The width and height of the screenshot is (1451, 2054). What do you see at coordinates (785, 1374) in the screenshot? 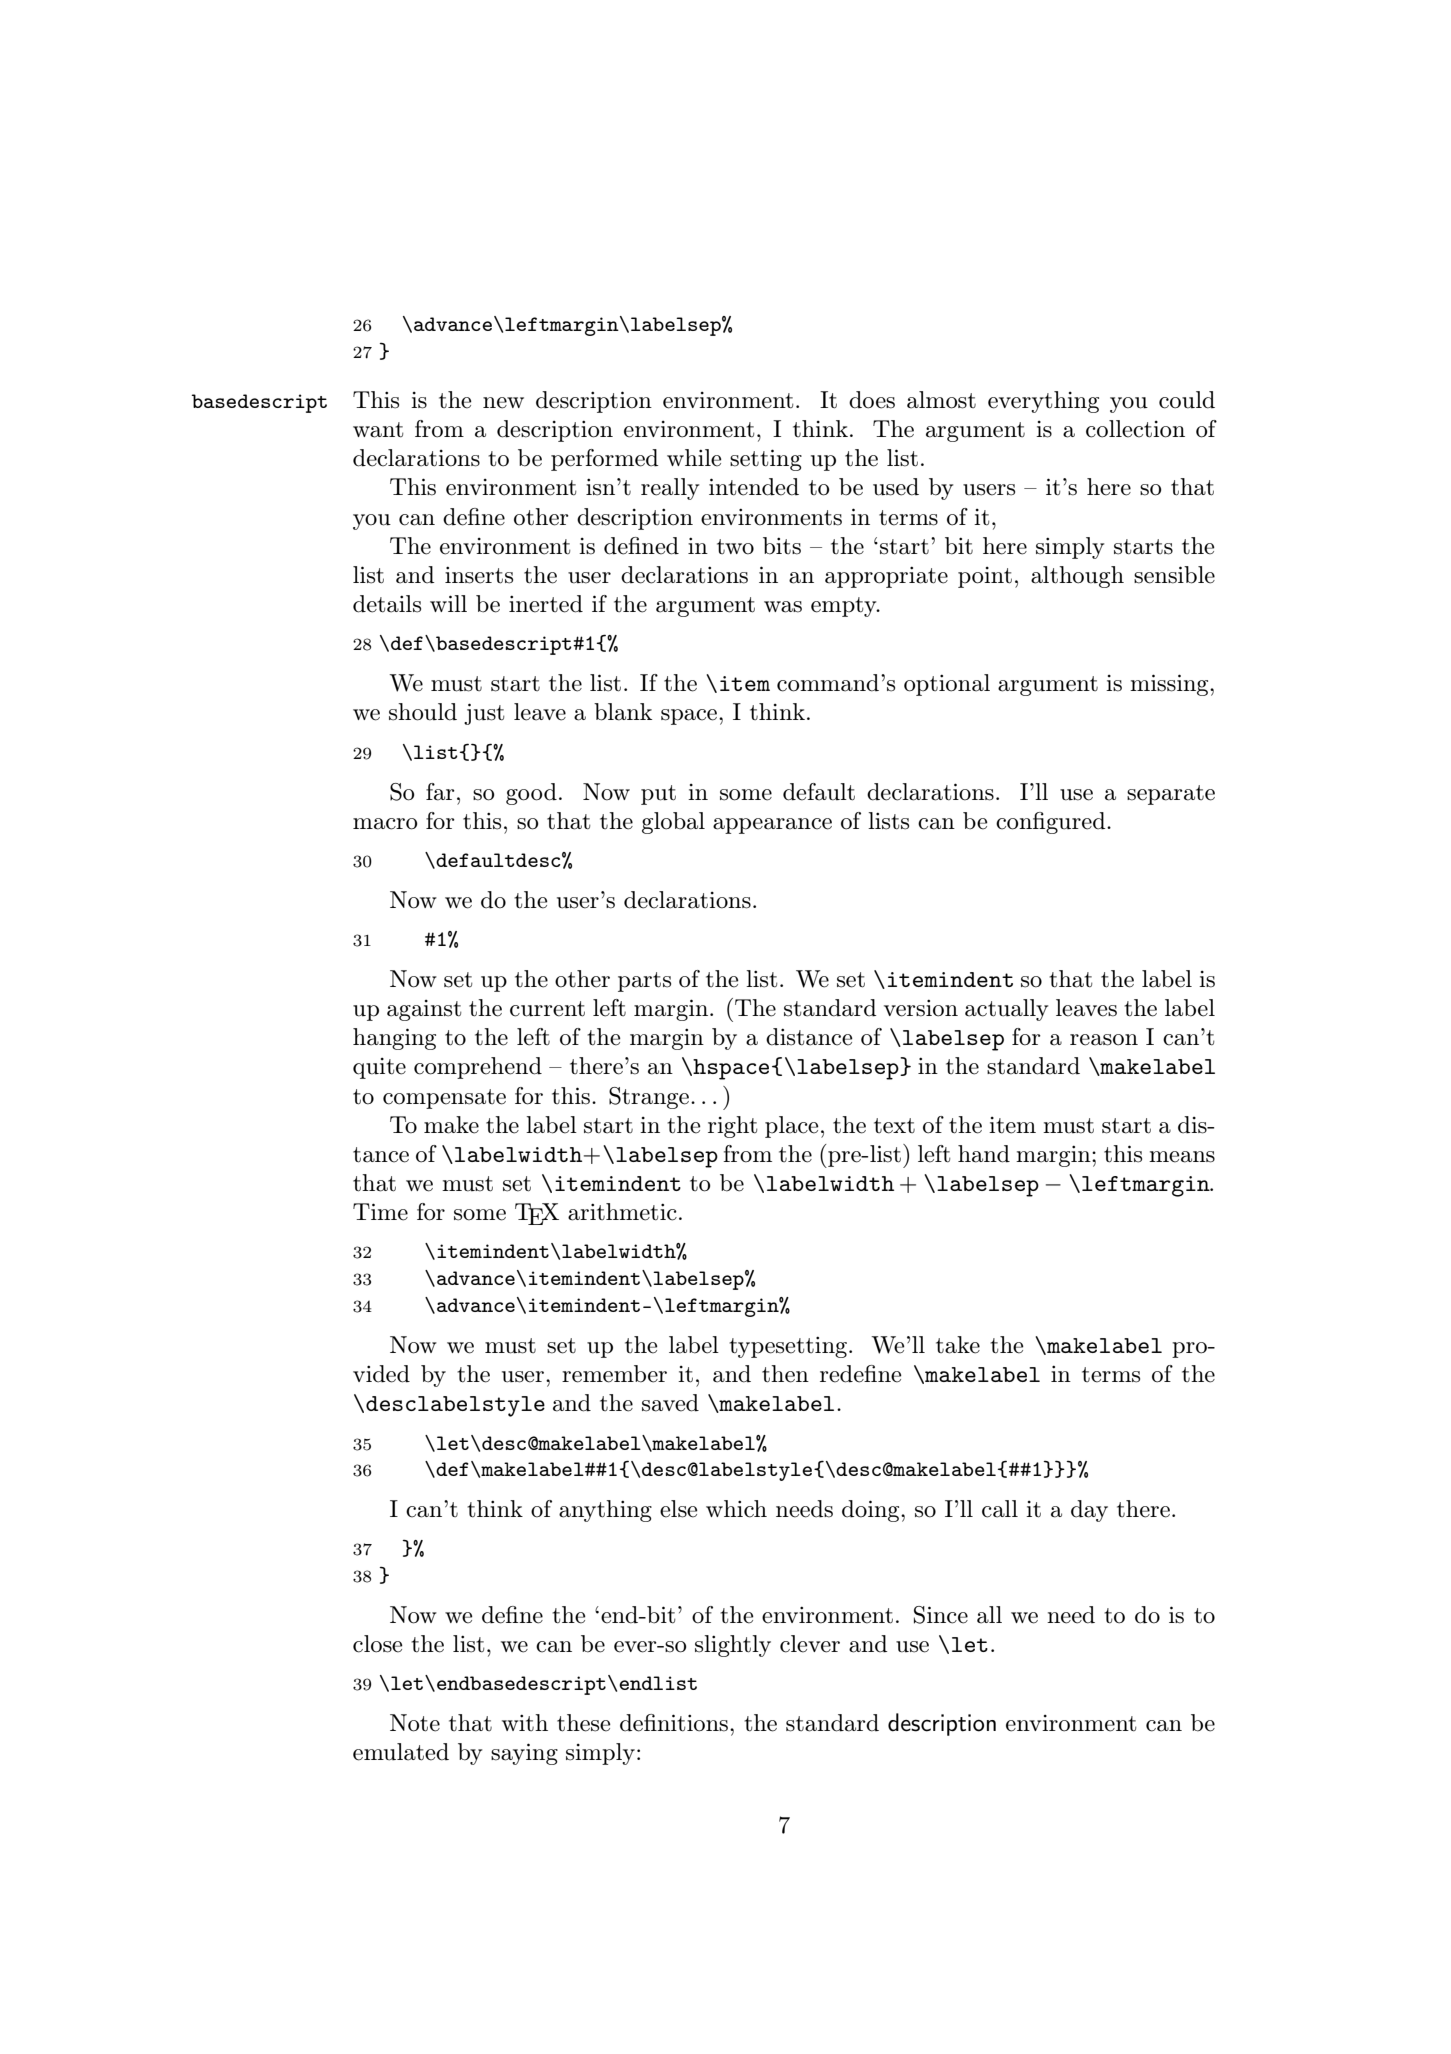
I see `then` at bounding box center [785, 1374].
